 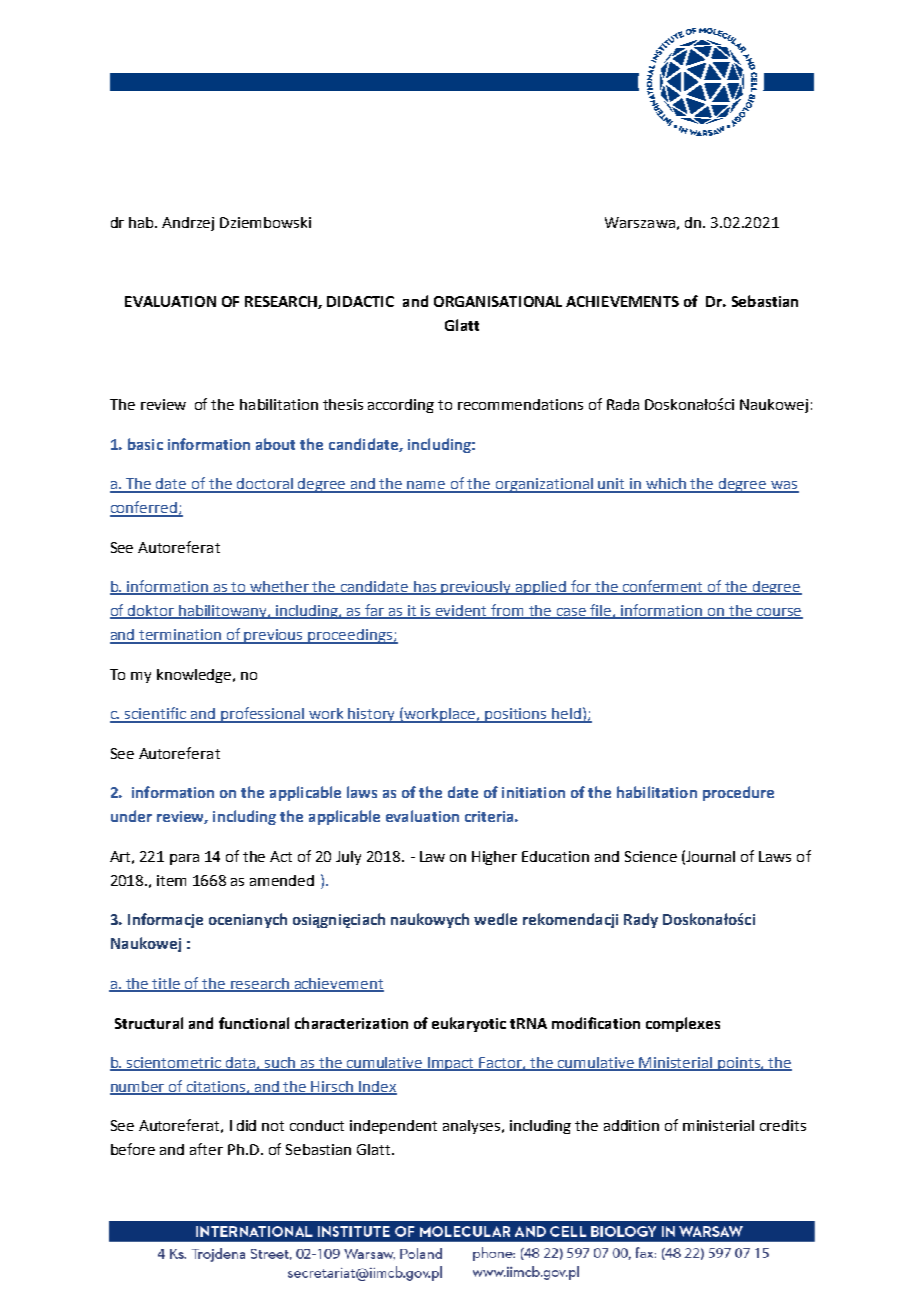 What do you see at coordinates (494, 858) in the screenshot?
I see `Higher` at bounding box center [494, 858].
